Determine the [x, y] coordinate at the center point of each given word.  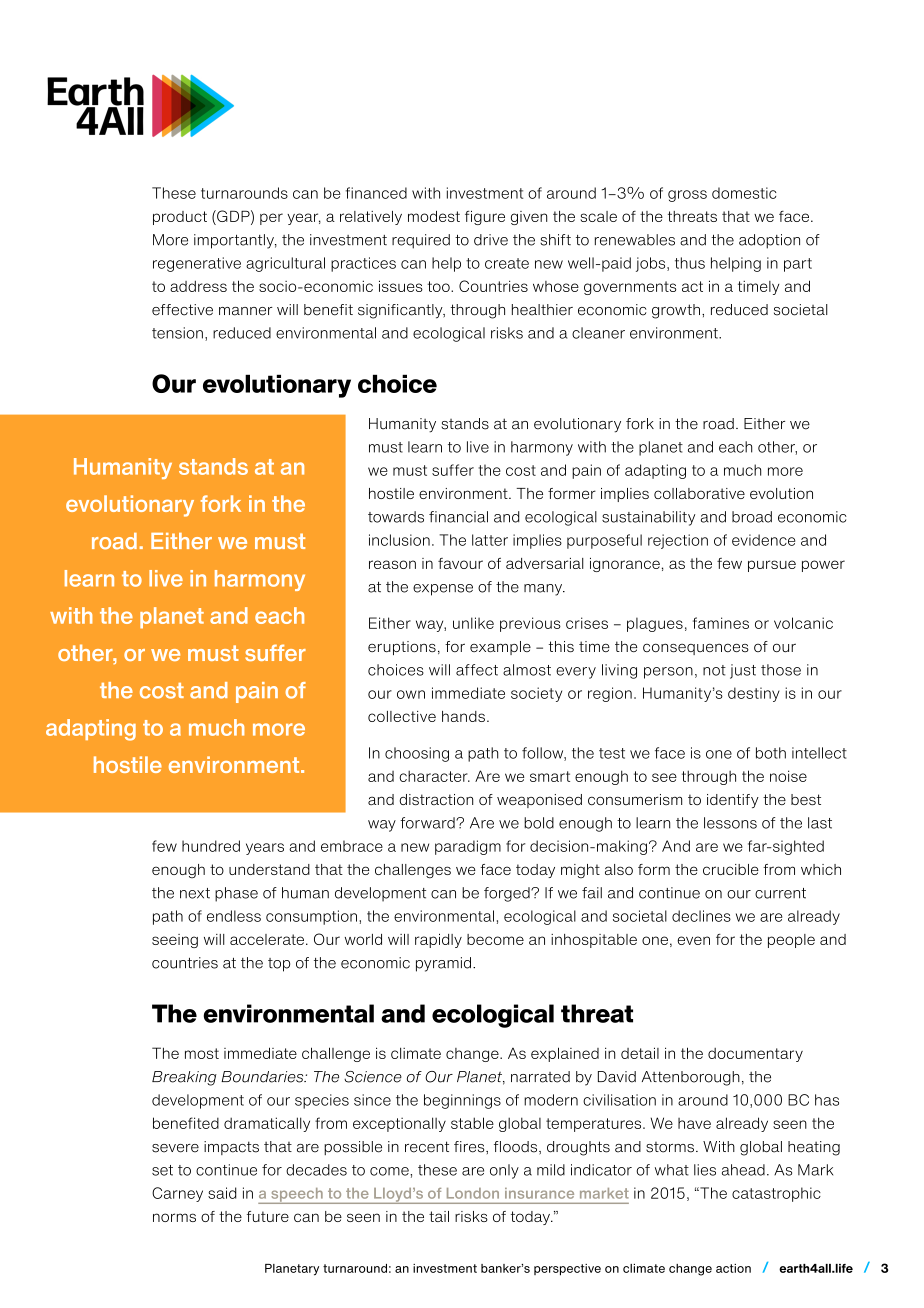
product [180, 218]
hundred [211, 846]
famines [721, 623]
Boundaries [263, 1077]
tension [177, 333]
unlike [473, 623]
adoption [769, 241]
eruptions [402, 648]
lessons [730, 823]
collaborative [699, 493]
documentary [755, 1055]
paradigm [468, 847]
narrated [540, 1077]
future [268, 1216]
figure [485, 218]
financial [458, 517]
